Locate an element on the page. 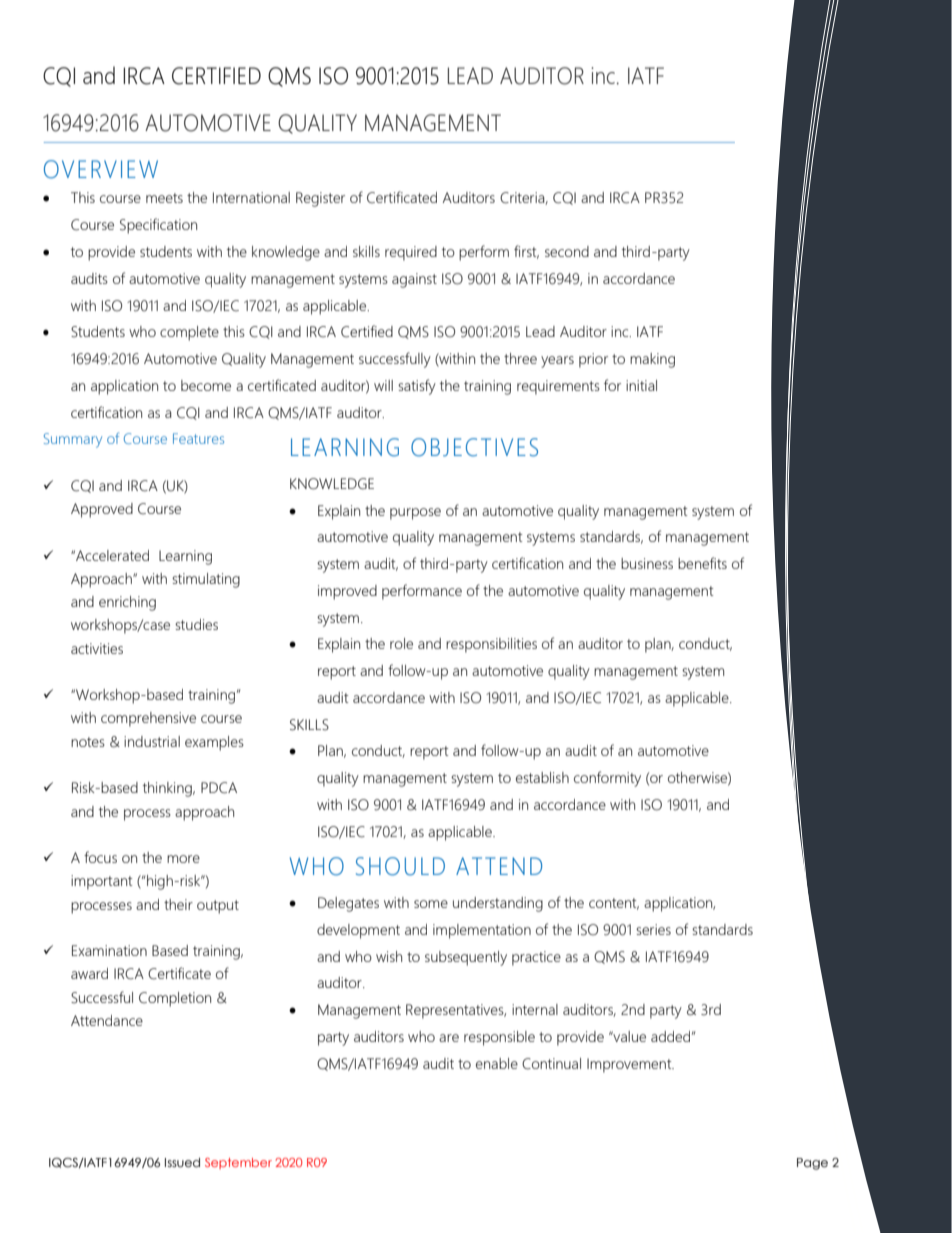 The height and width of the page is (1233, 952). Features is located at coordinates (198, 438).
